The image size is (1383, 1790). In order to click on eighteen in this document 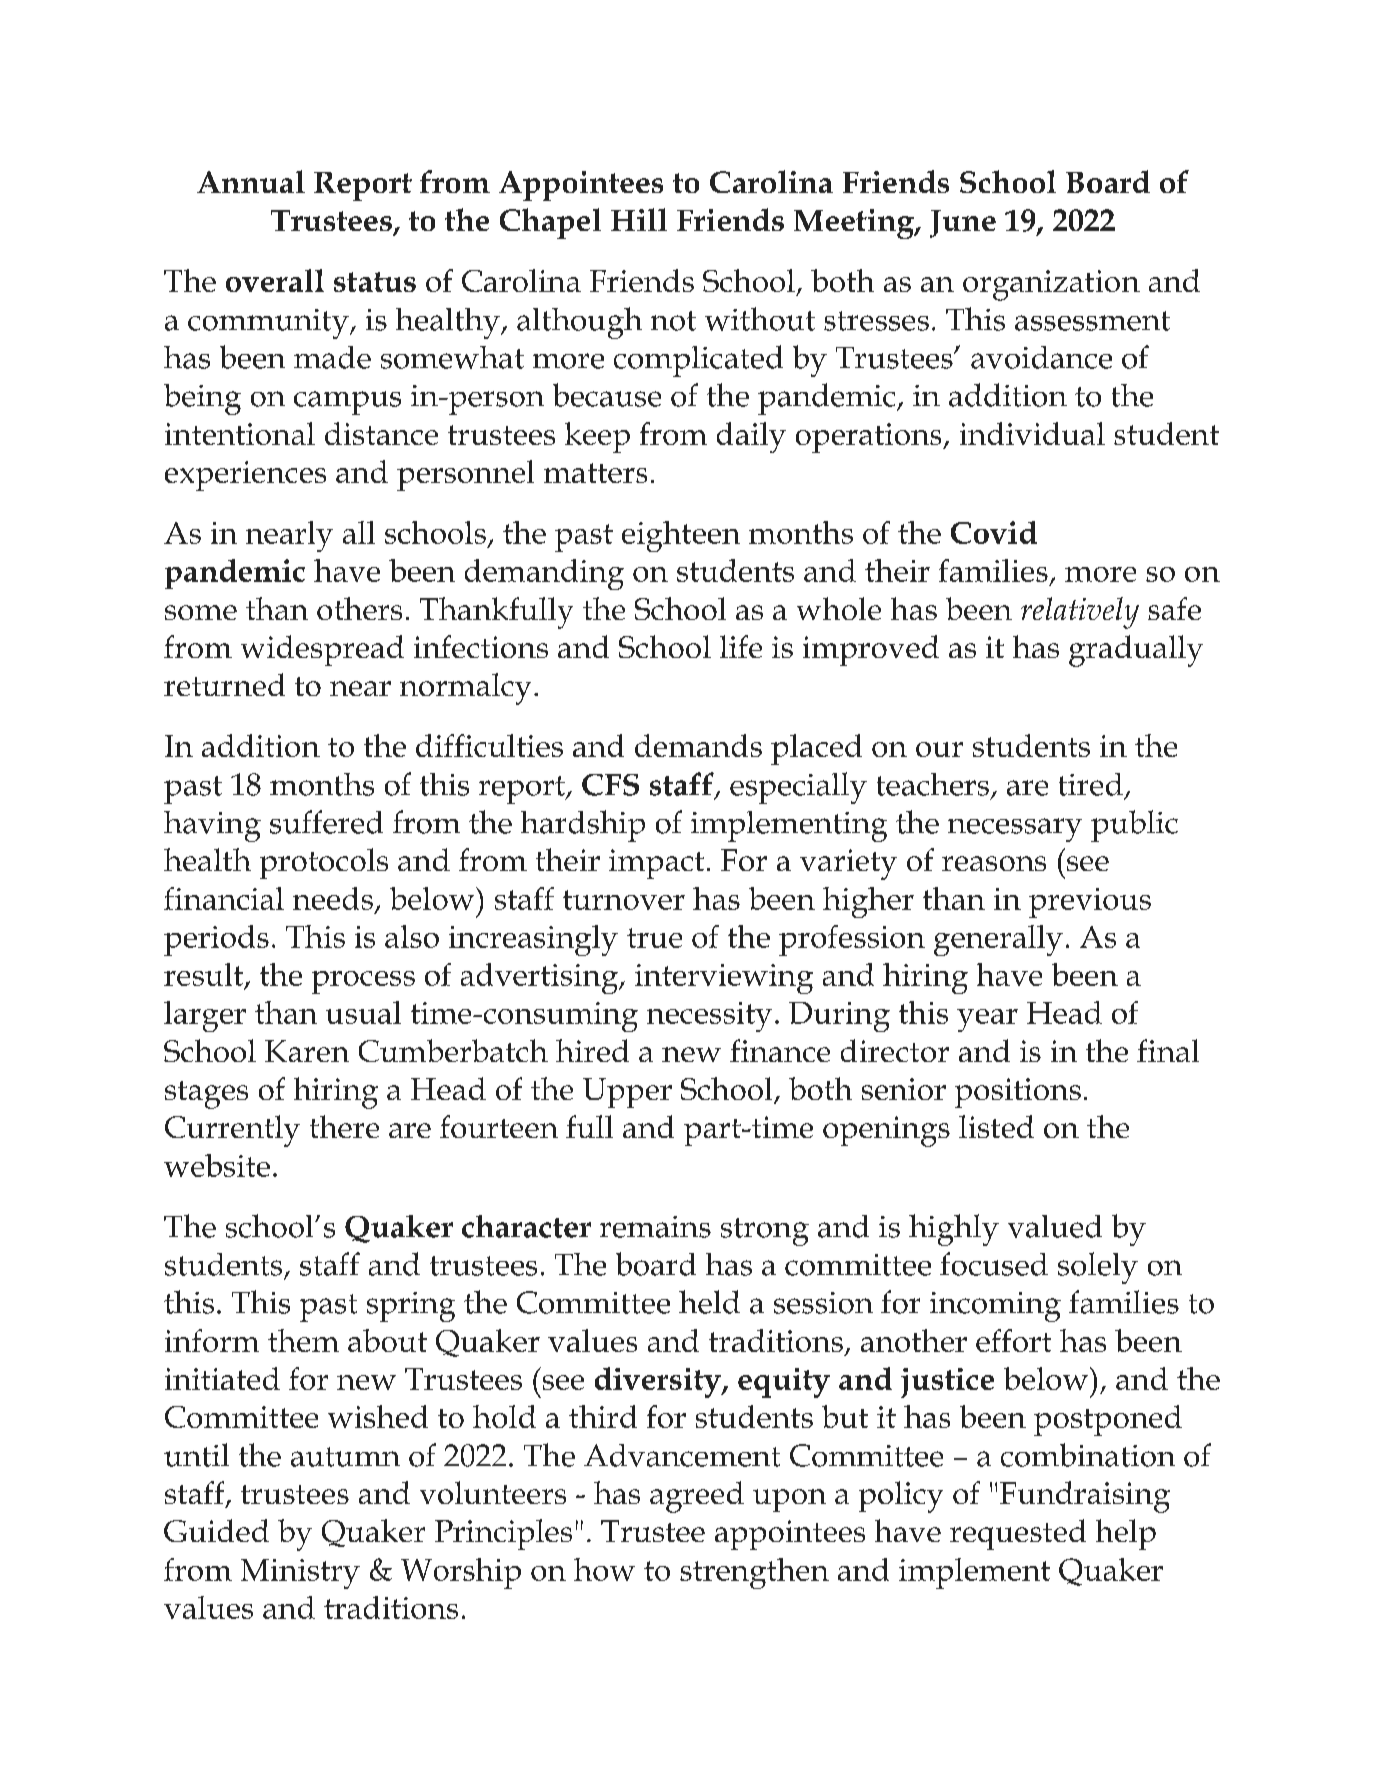, I will do `click(681, 536)`.
